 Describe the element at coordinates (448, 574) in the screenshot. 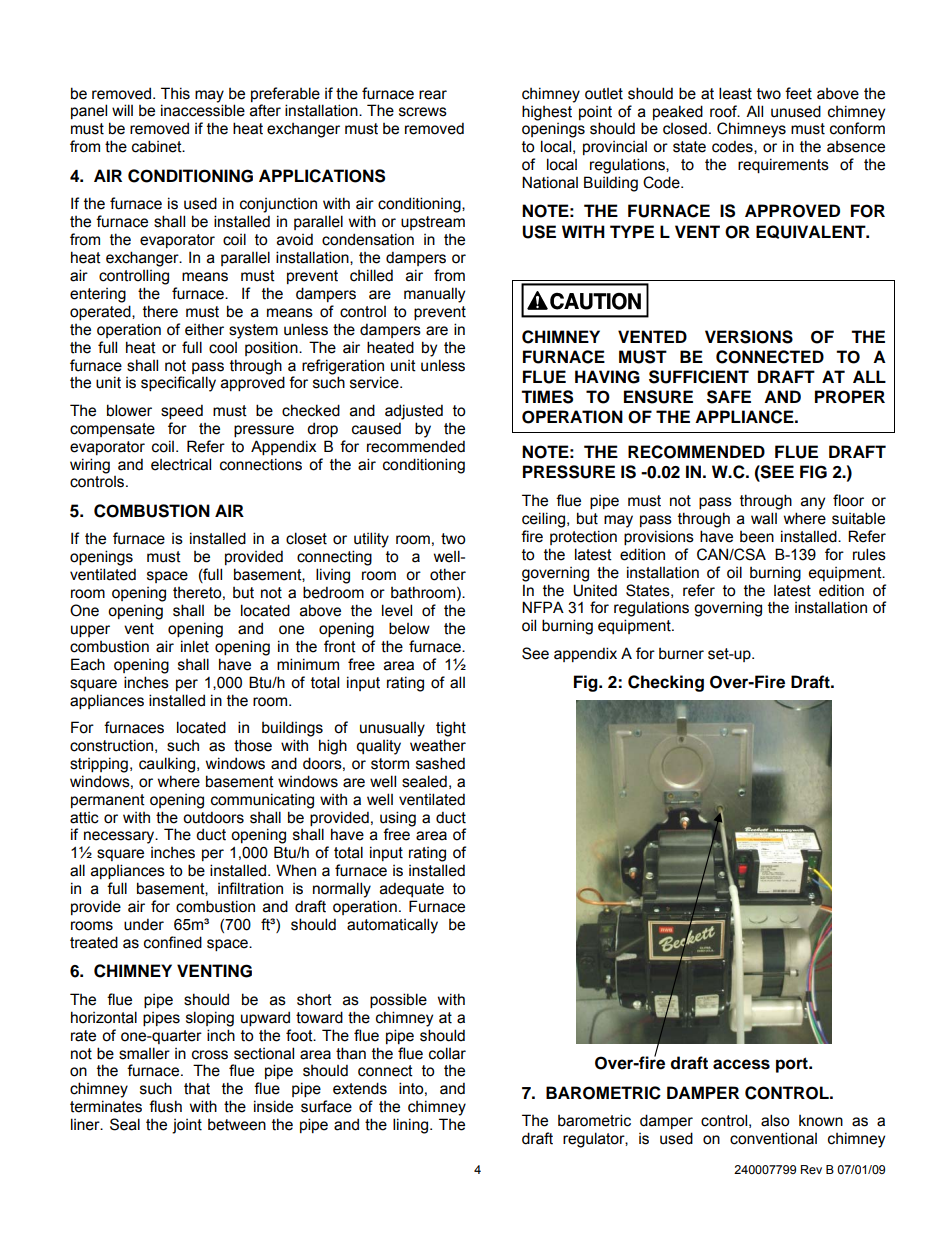

I see `other` at that location.
